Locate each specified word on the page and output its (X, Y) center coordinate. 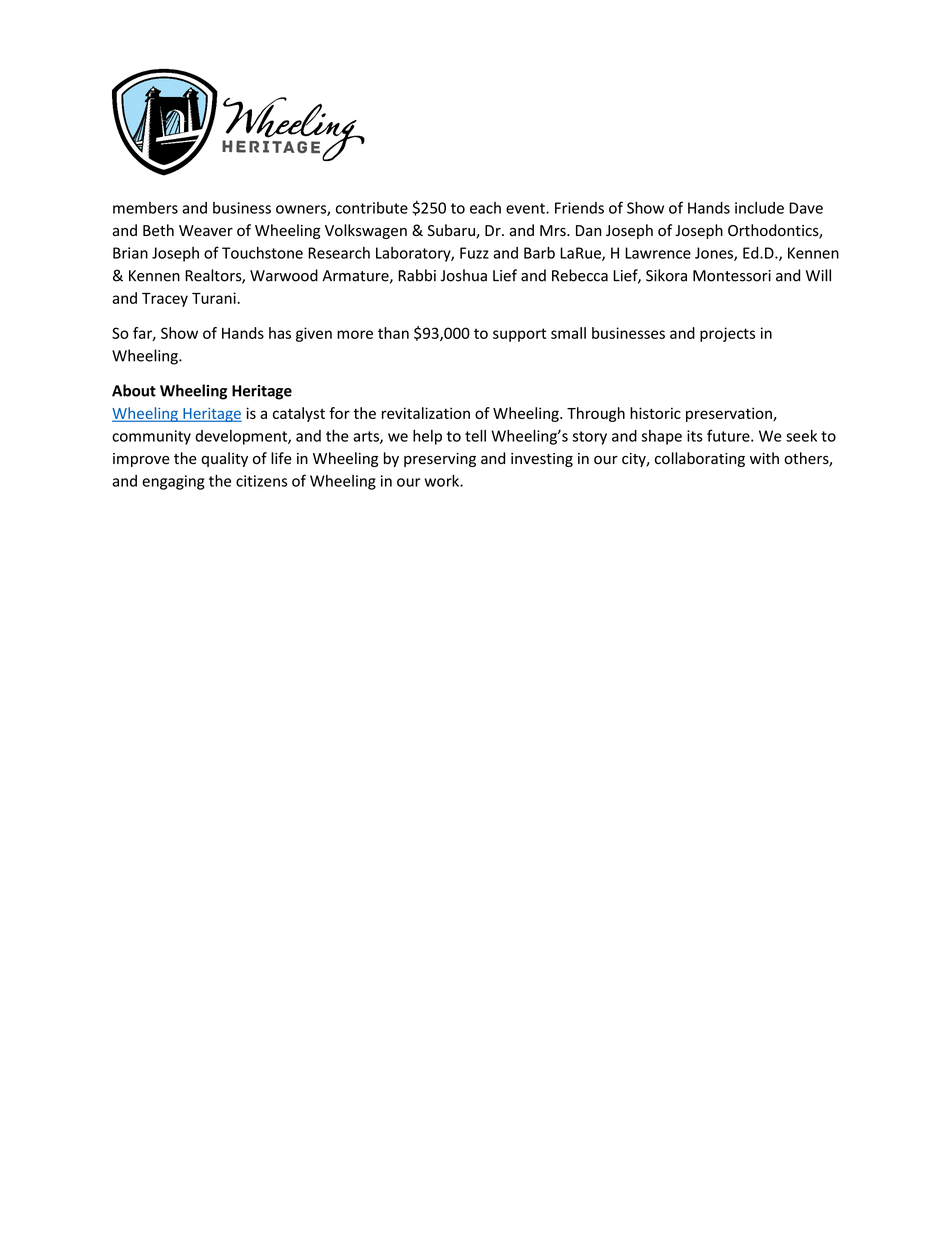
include (759, 208)
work (443, 480)
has (280, 333)
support (519, 335)
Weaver (206, 231)
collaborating (700, 459)
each (485, 208)
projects (727, 334)
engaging (173, 482)
